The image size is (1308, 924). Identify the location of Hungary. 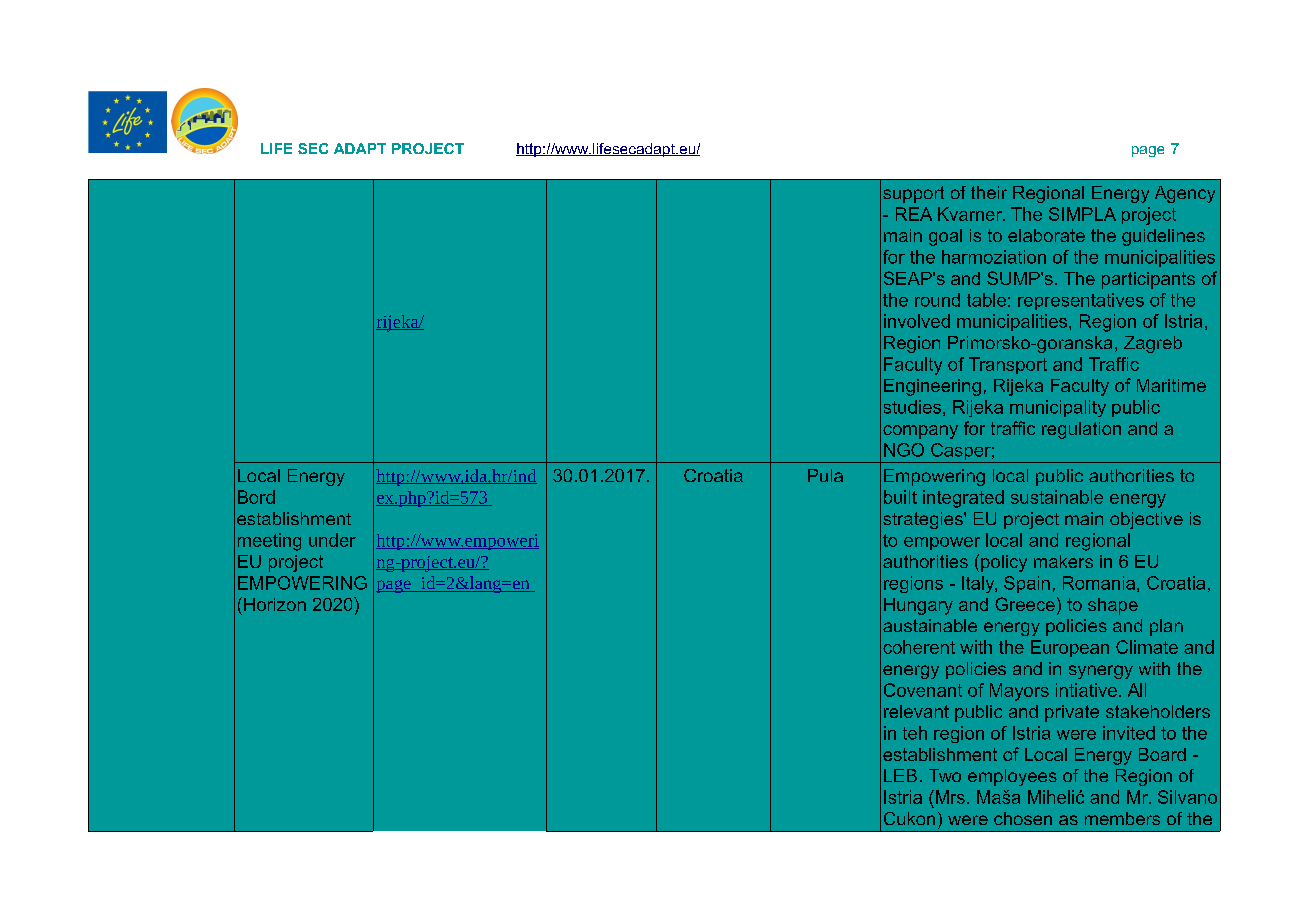
(918, 606).
